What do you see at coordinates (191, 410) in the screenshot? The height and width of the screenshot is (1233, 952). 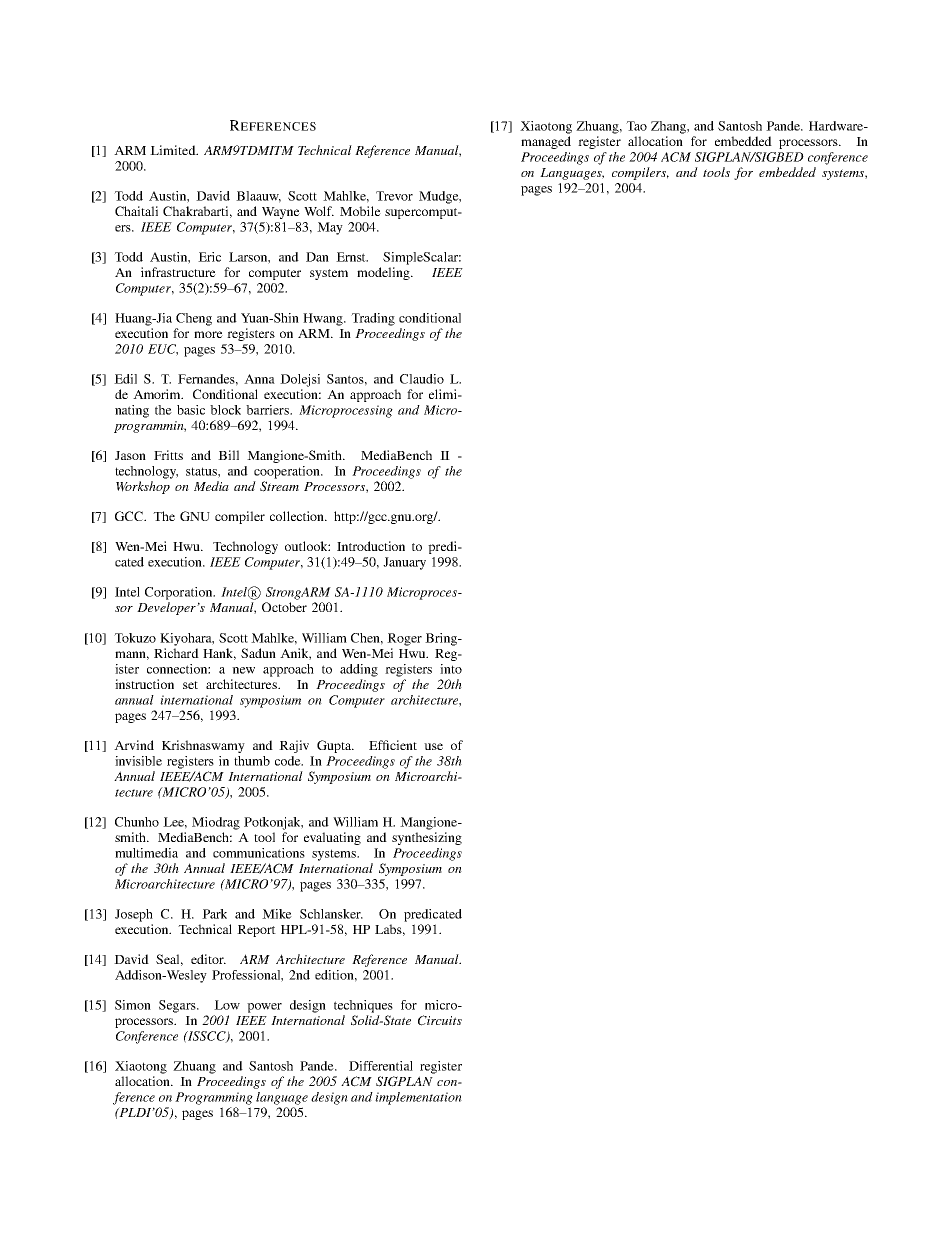 I see `basic` at bounding box center [191, 410].
